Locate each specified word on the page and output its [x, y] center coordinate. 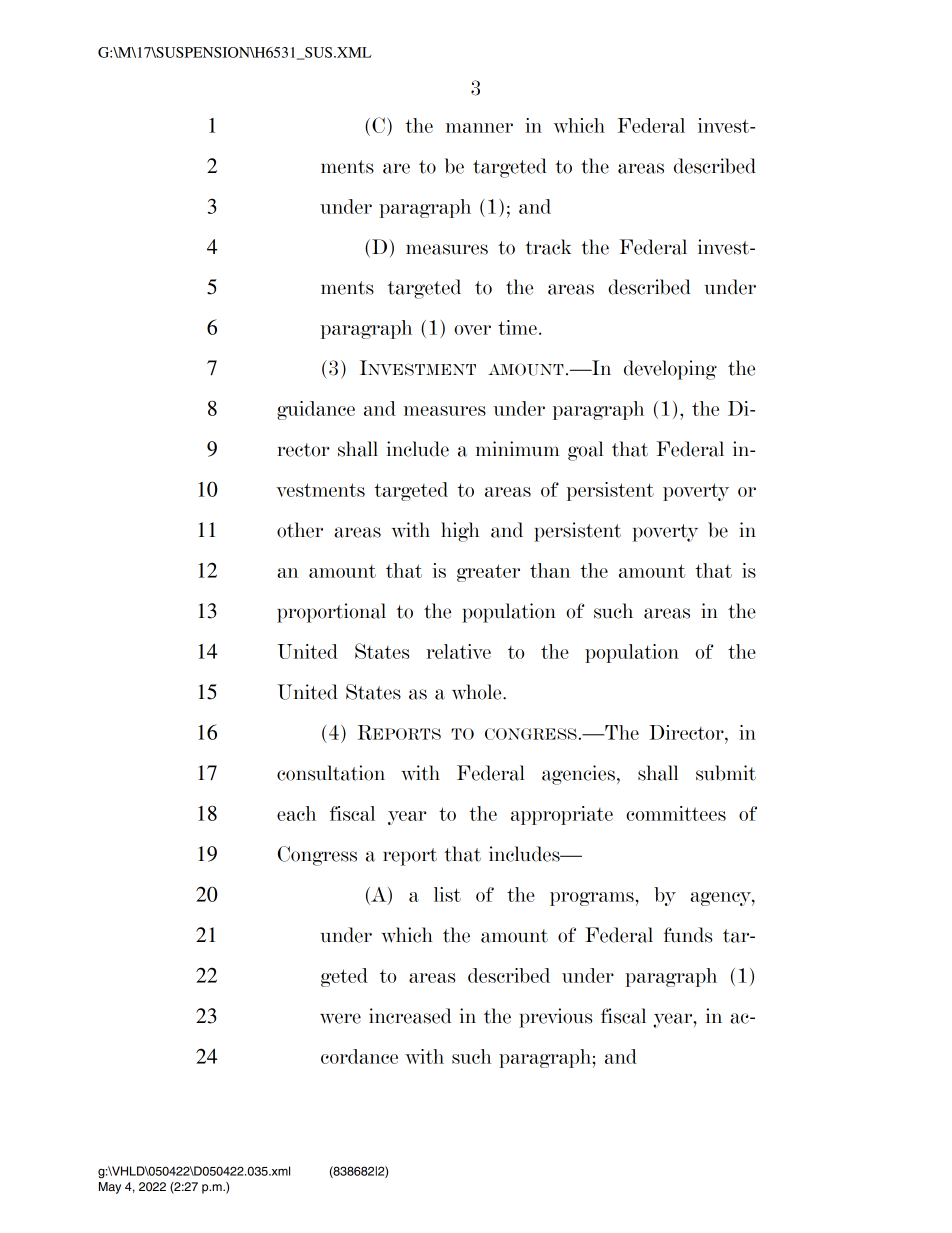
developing [670, 370]
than [550, 570]
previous [555, 1018]
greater [488, 573]
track [548, 247]
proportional [331, 613]
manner [479, 128]
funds [688, 935]
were [340, 1018]
